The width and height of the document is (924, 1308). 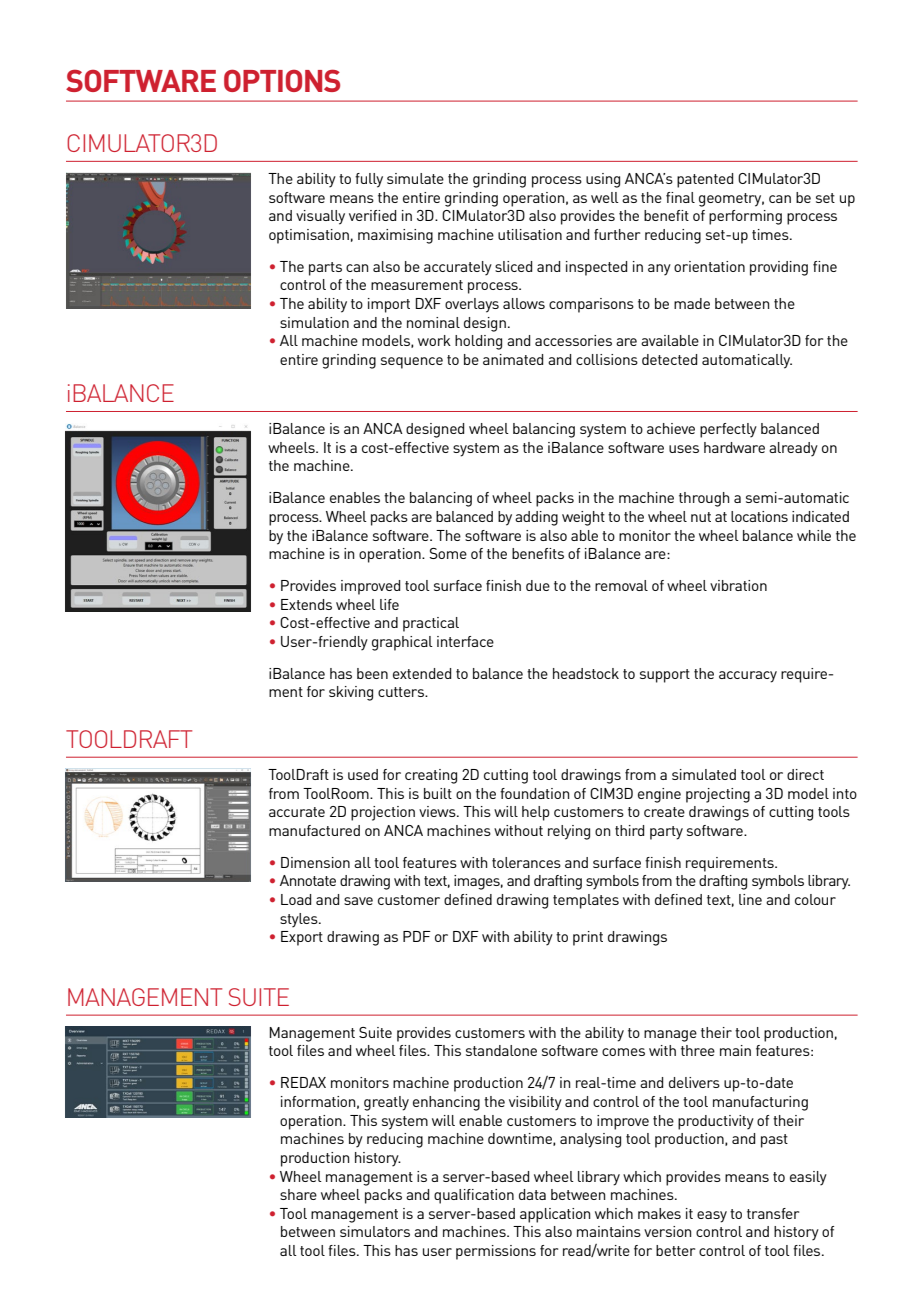 I want to click on perfectly, so click(x=728, y=430).
